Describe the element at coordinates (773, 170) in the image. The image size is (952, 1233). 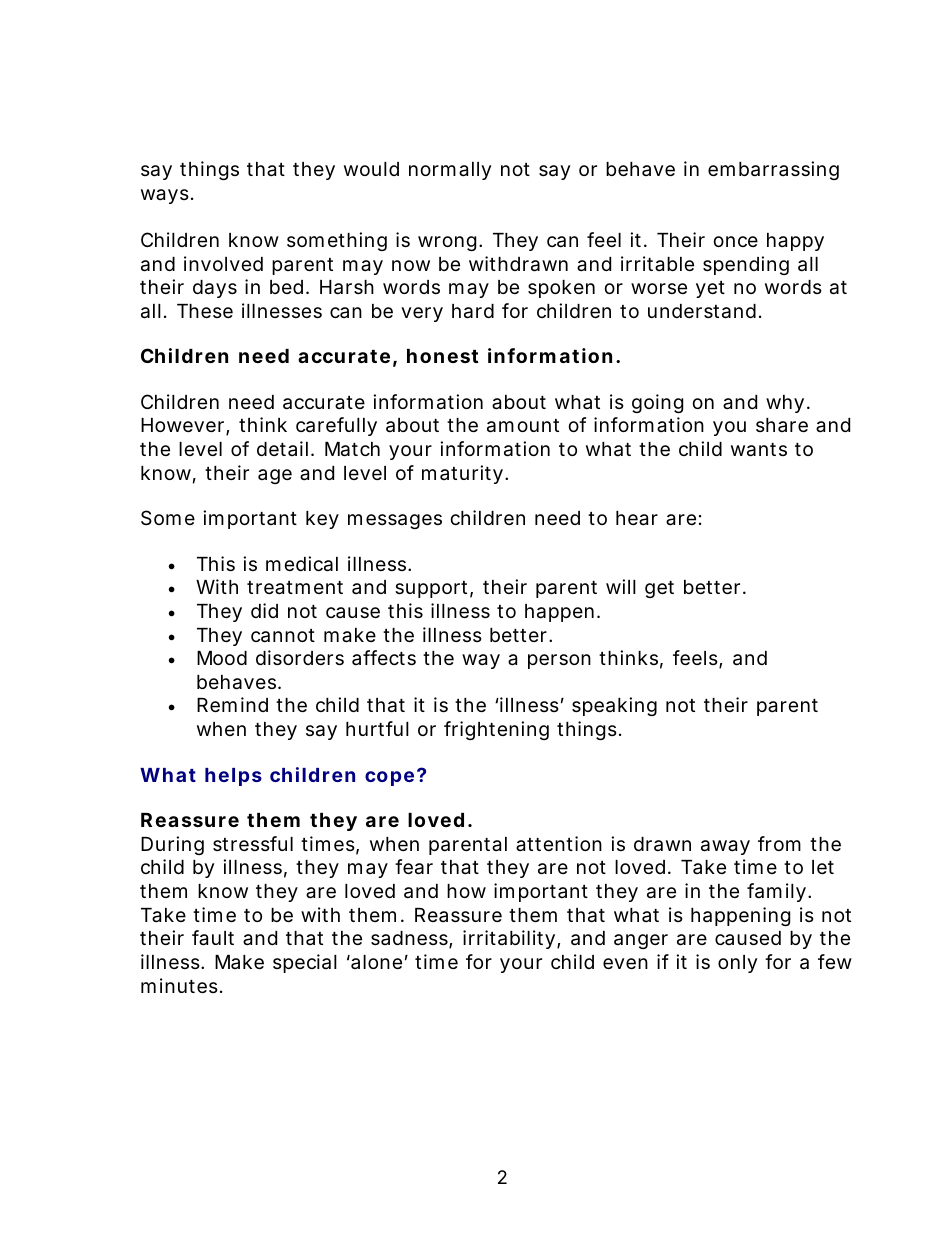
I see `embarrassing` at that location.
